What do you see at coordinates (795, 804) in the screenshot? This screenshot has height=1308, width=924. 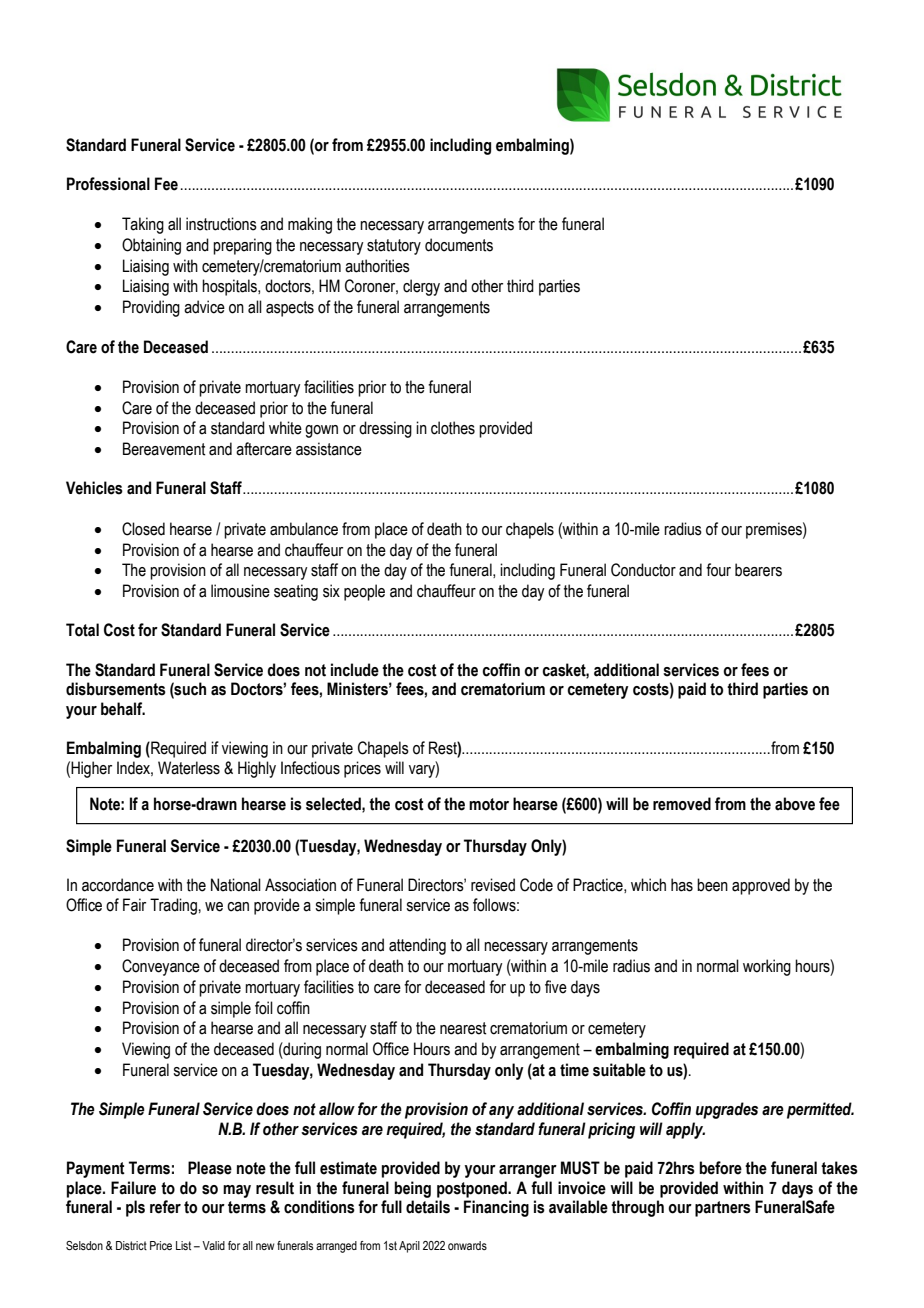 I see `above` at bounding box center [795, 804].
